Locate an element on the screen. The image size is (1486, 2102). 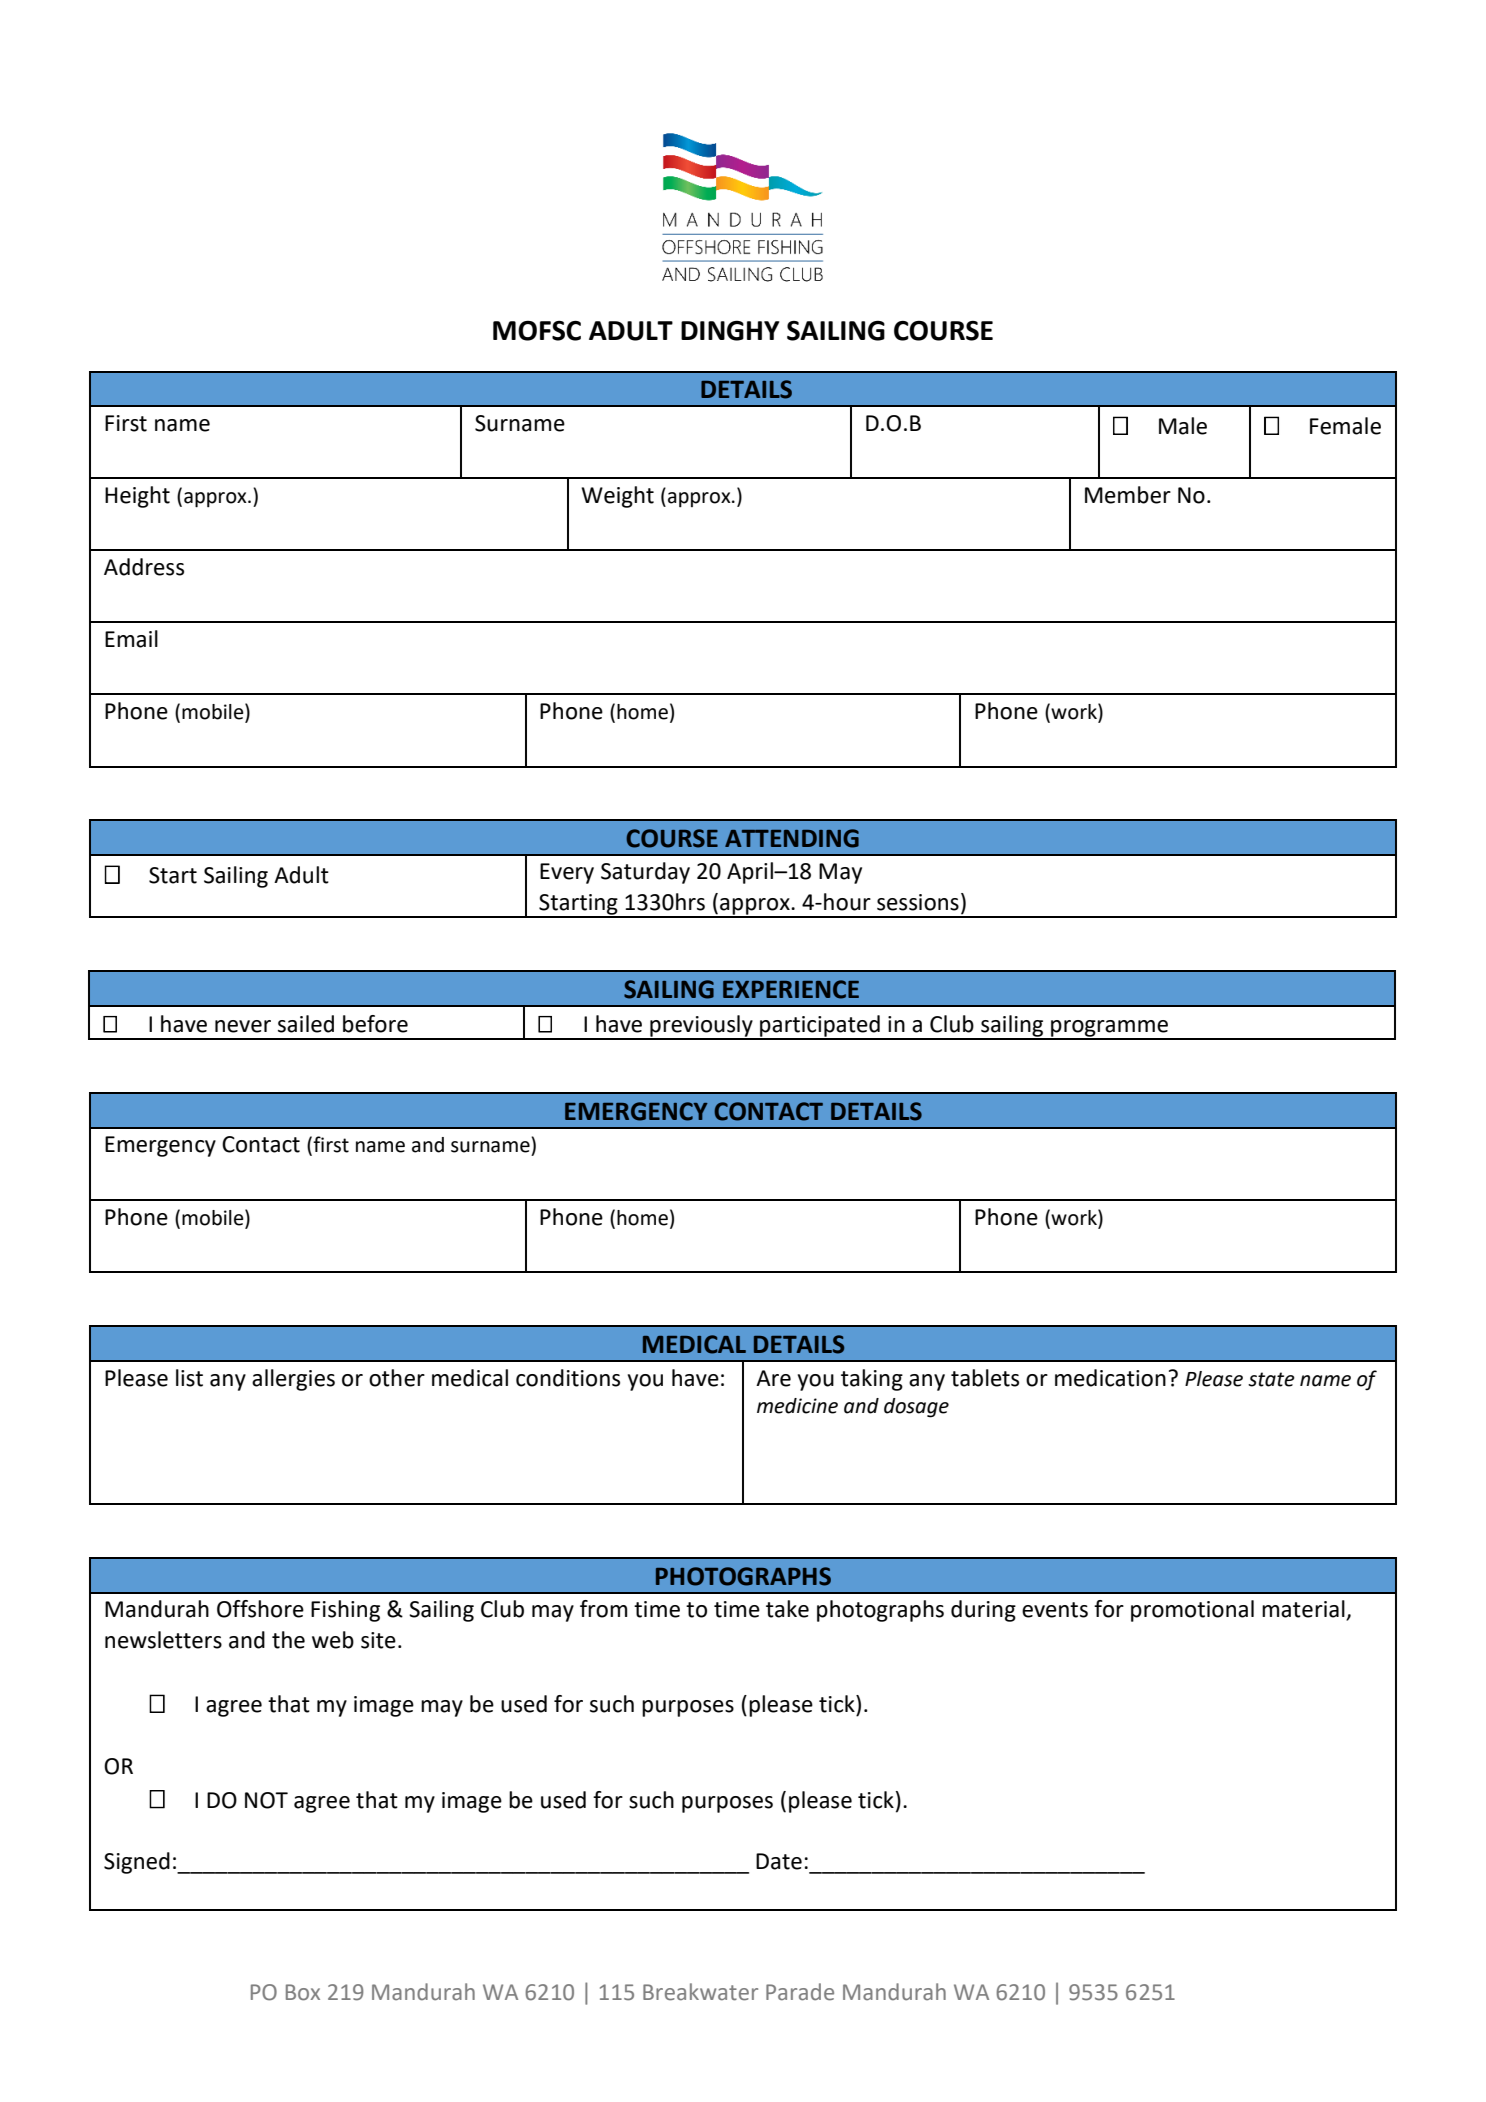
Member is located at coordinates (1128, 495).
